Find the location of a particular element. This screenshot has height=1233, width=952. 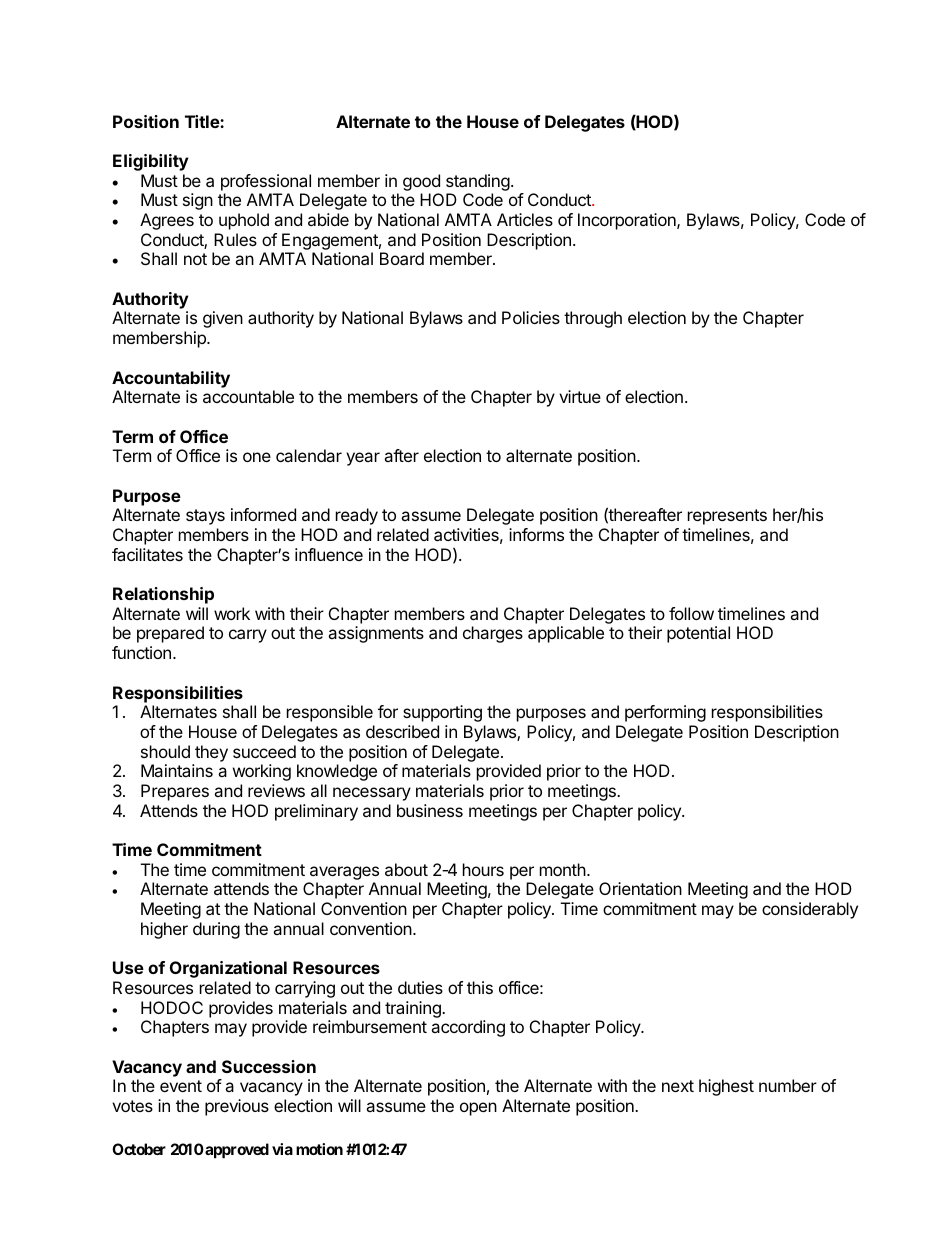

Incorporation is located at coordinates (628, 221).
